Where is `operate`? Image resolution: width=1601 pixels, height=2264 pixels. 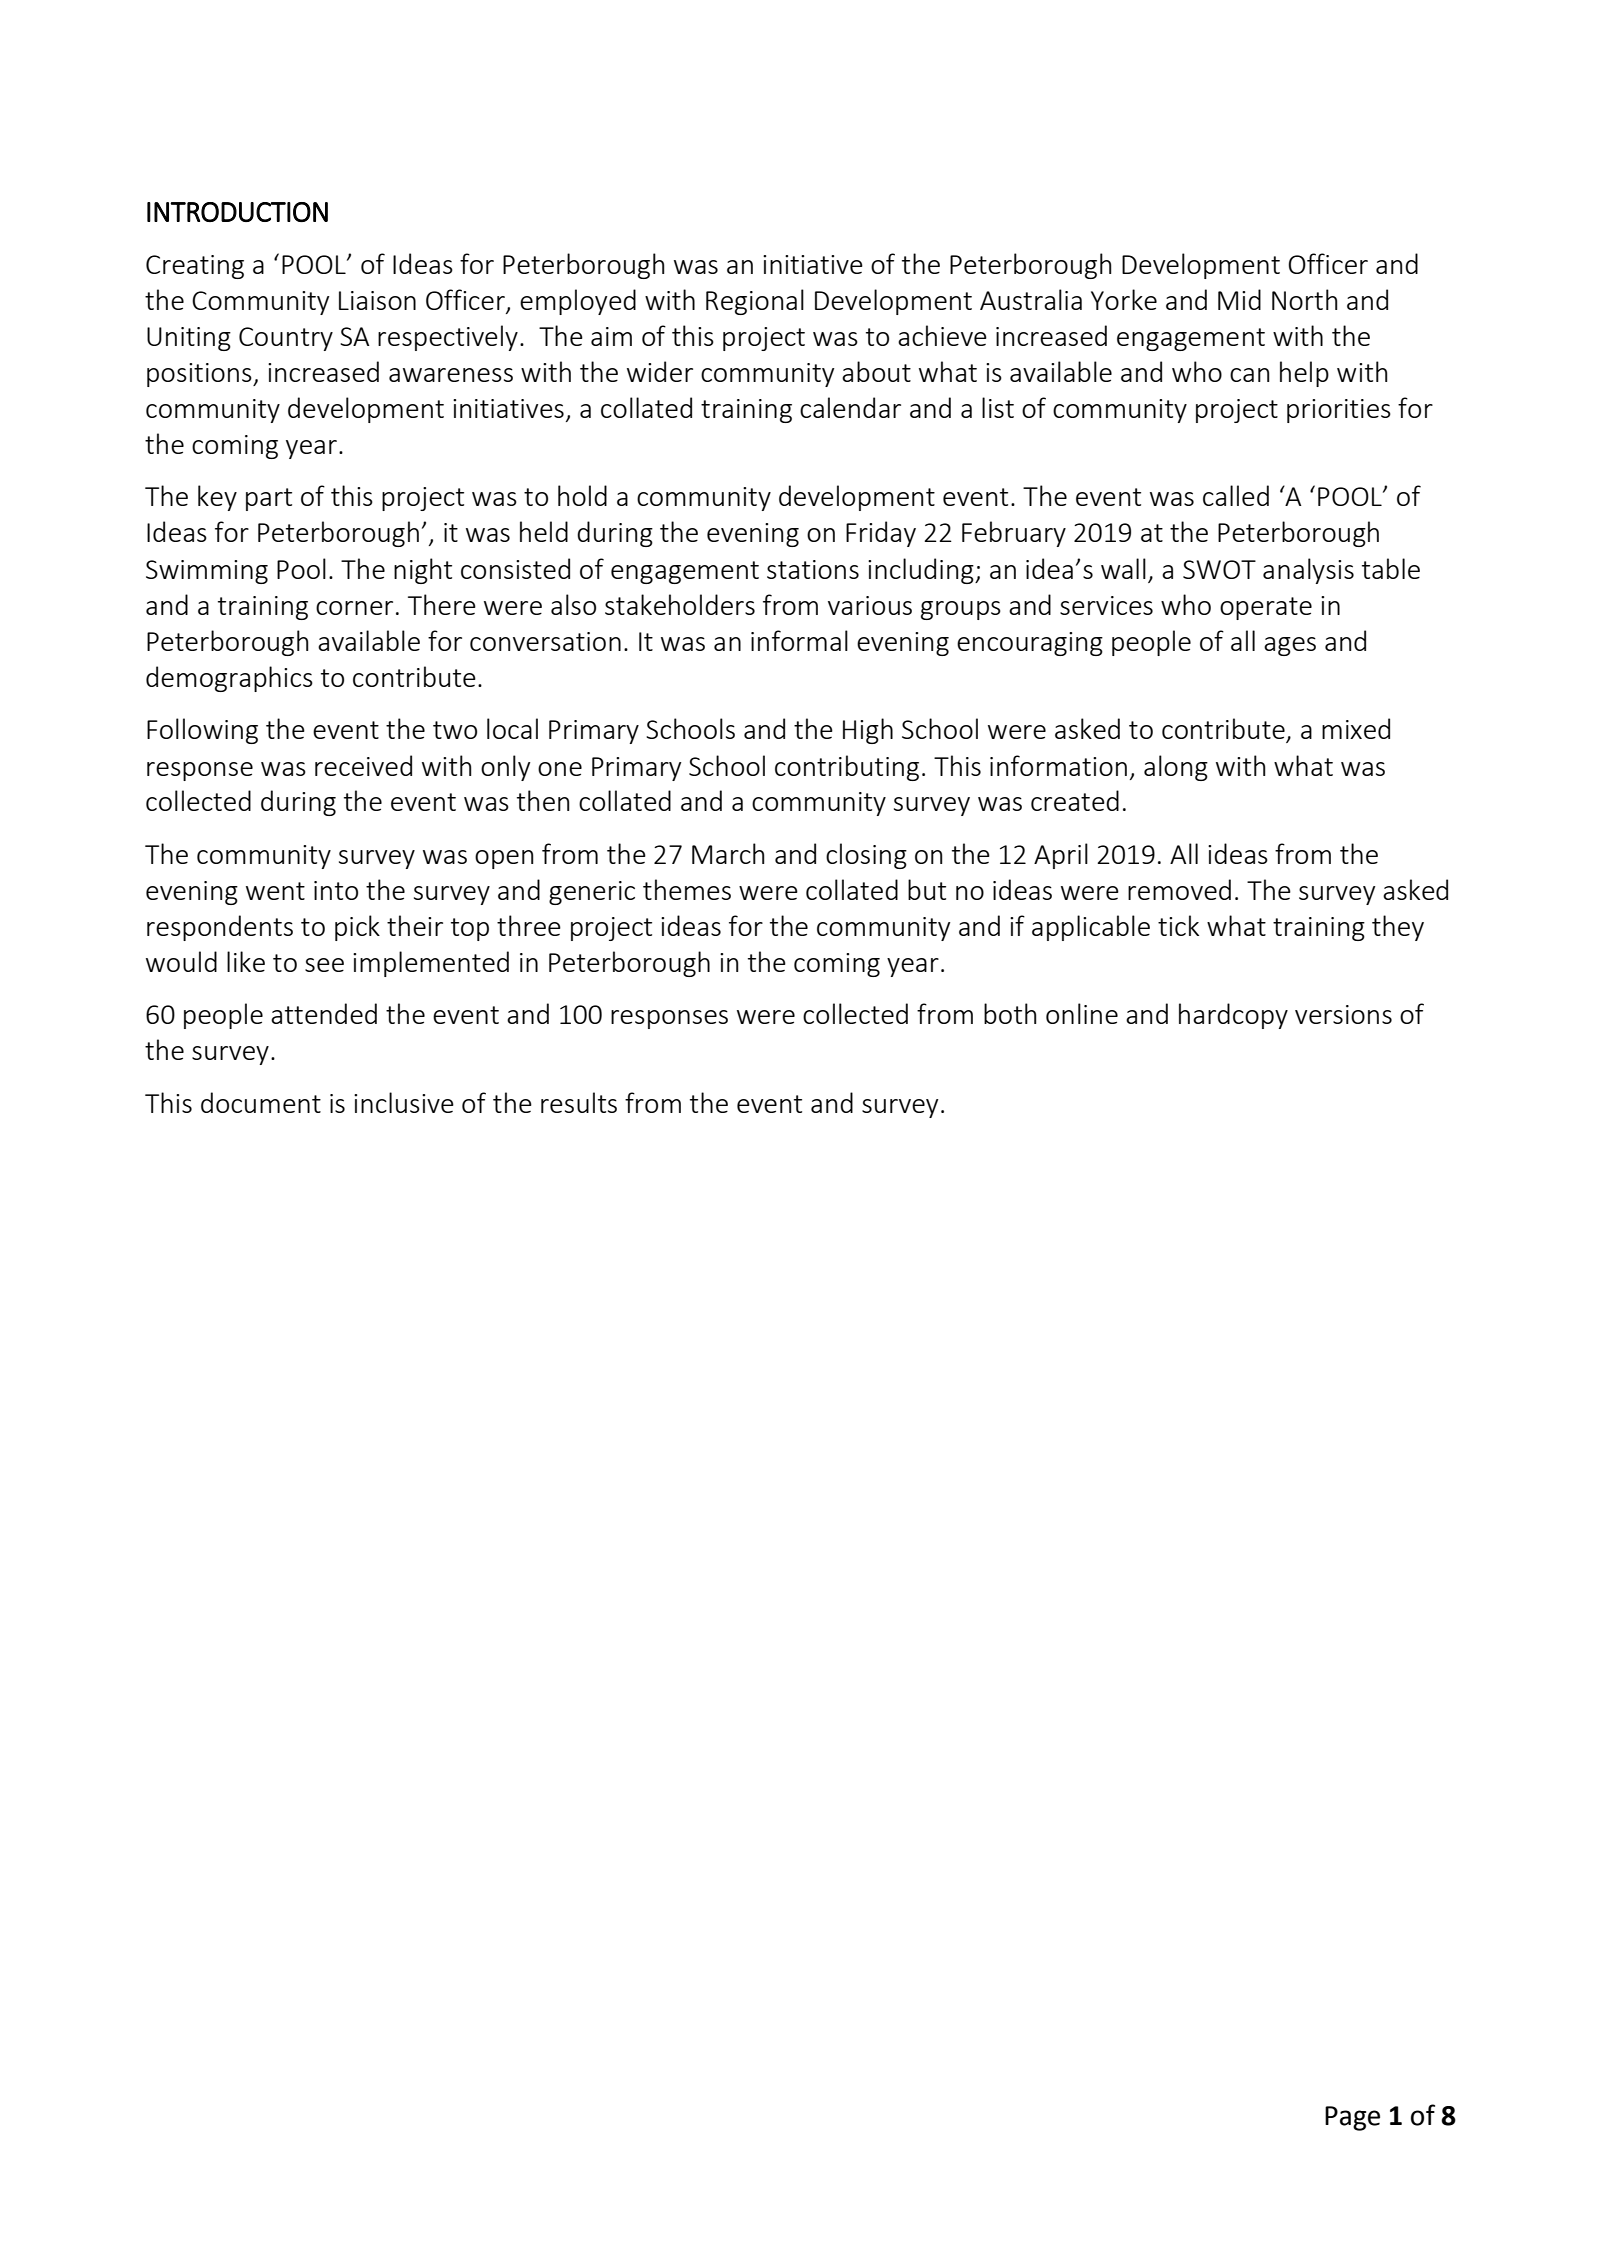 operate is located at coordinates (1266, 608).
